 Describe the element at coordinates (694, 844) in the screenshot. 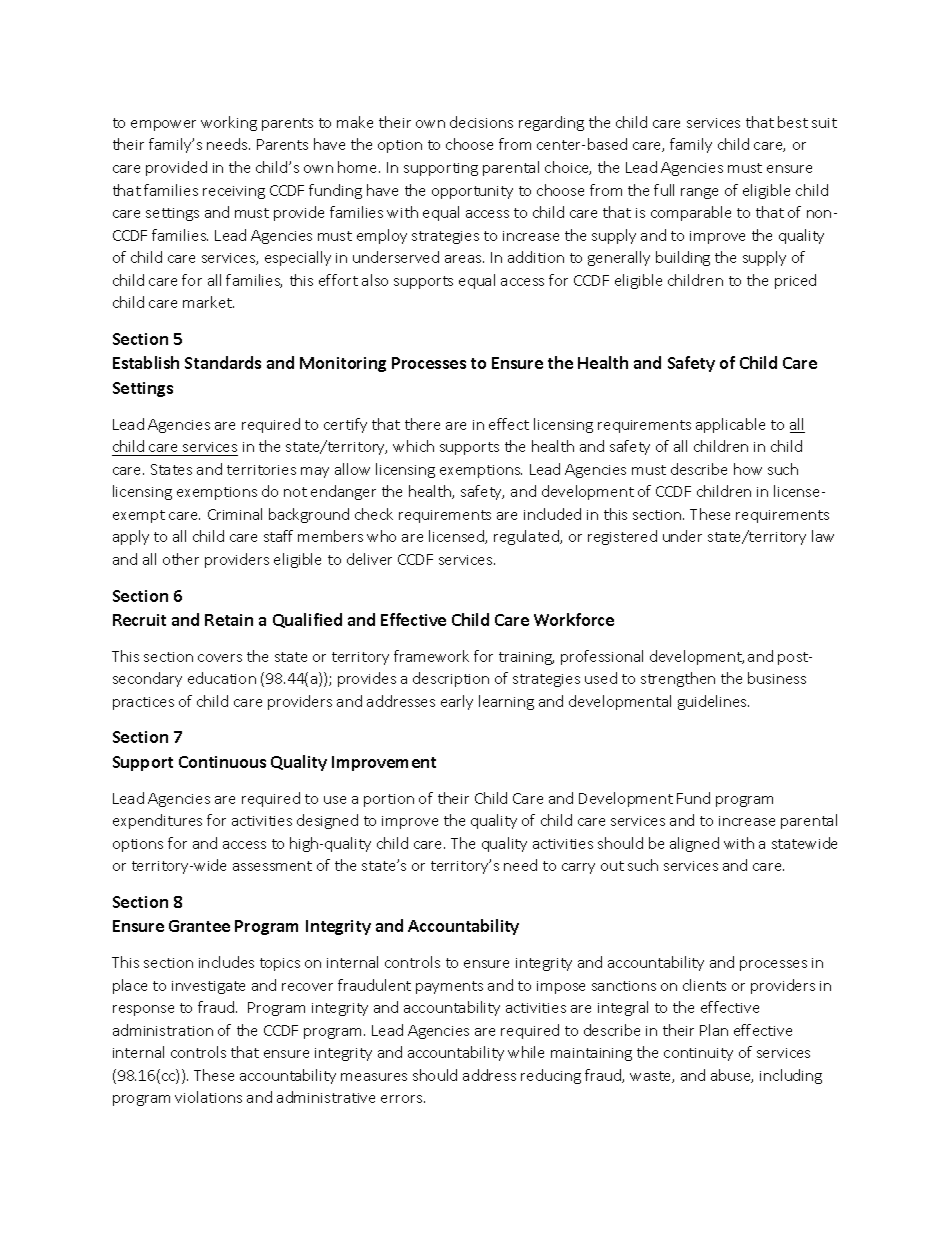

I see `aligned` at that location.
